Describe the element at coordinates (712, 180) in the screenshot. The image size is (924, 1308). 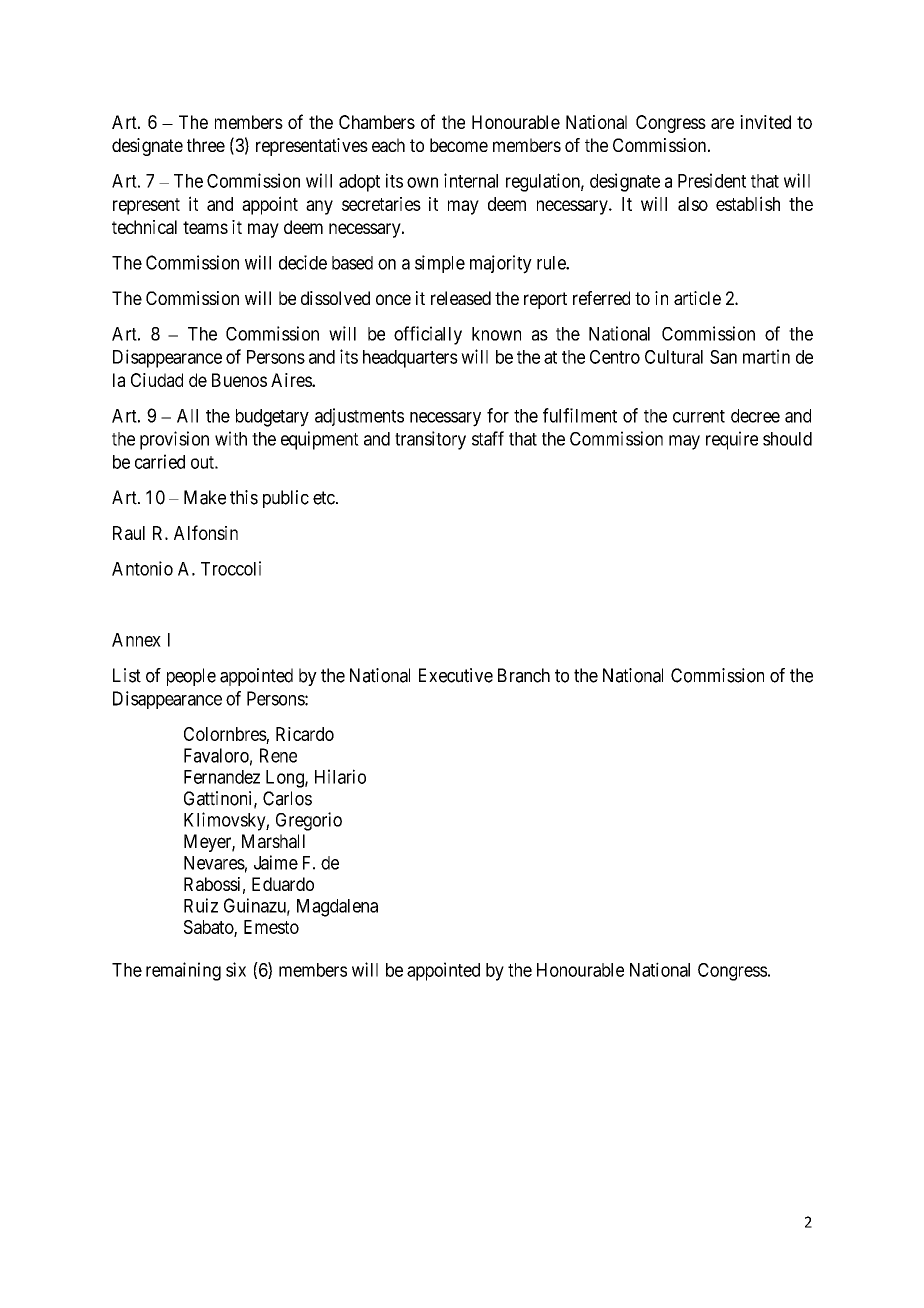
I see `President` at that location.
